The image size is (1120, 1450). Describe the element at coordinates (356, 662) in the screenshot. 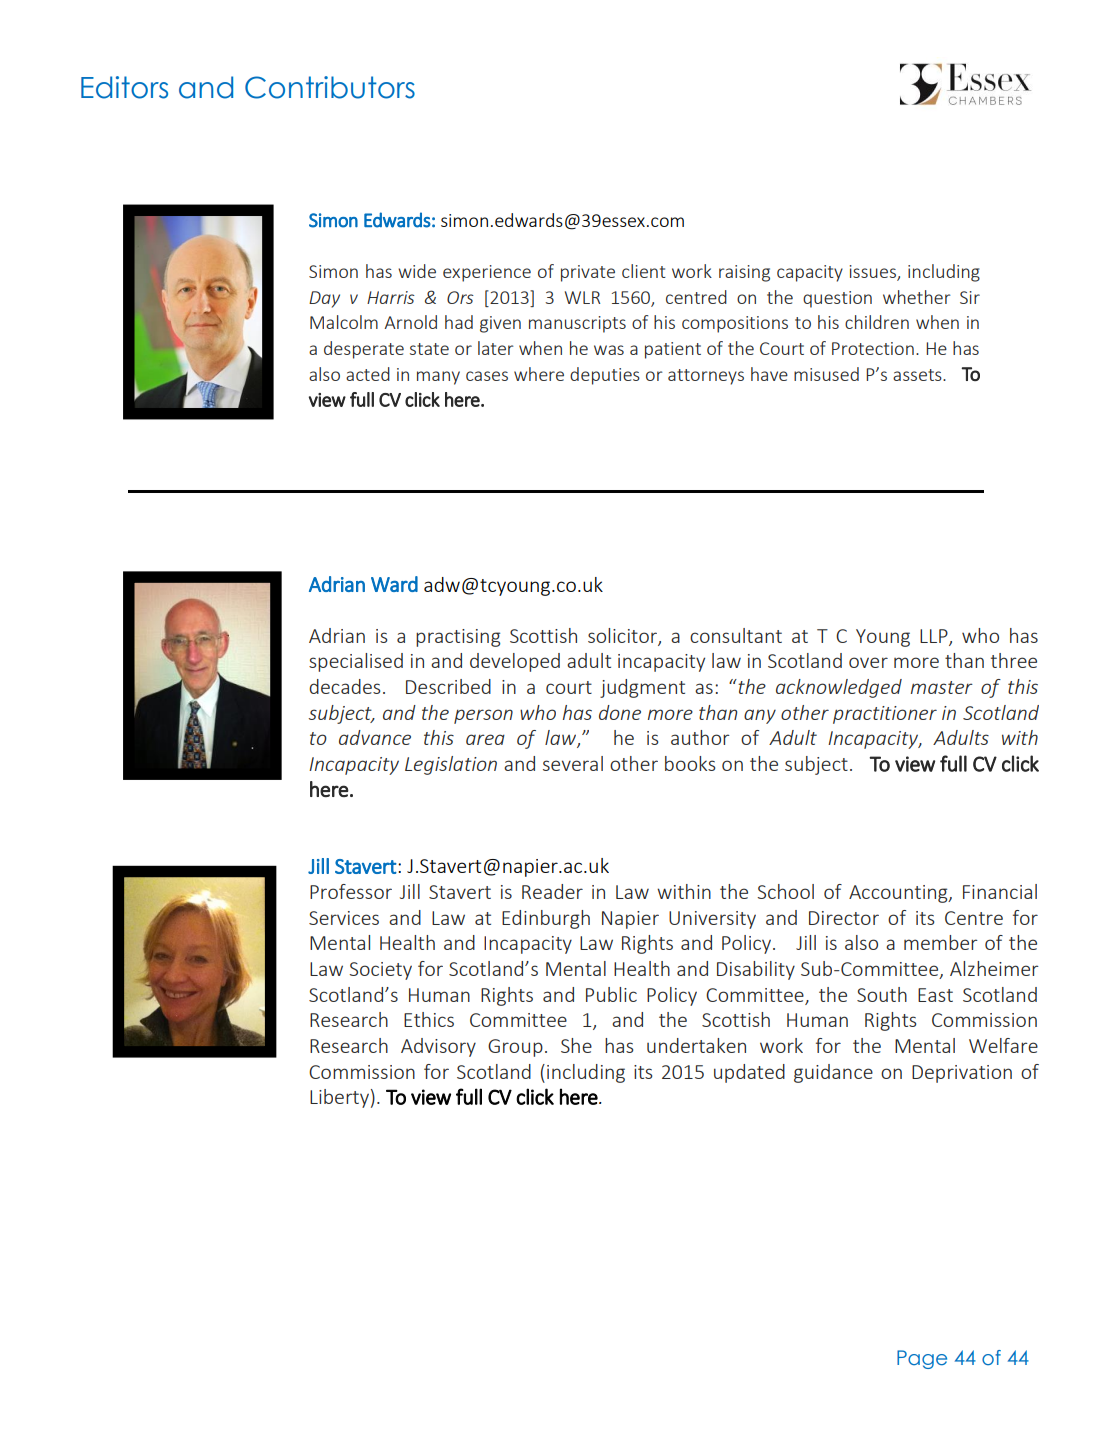

I see `specialised` at that location.
